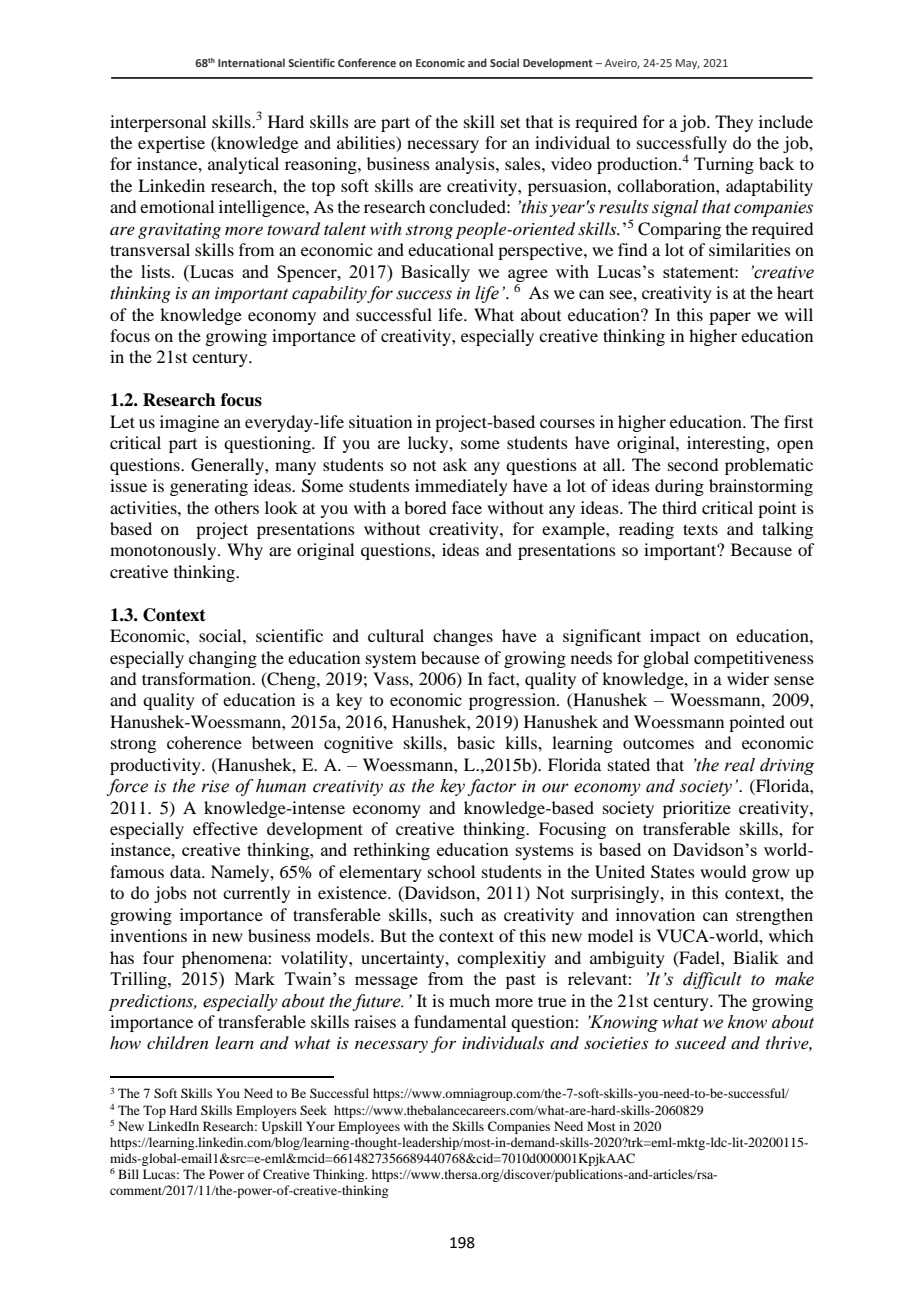 The width and height of the screenshot is (924, 1308). What do you see at coordinates (158, 123) in the screenshot?
I see `interpersonal` at bounding box center [158, 123].
